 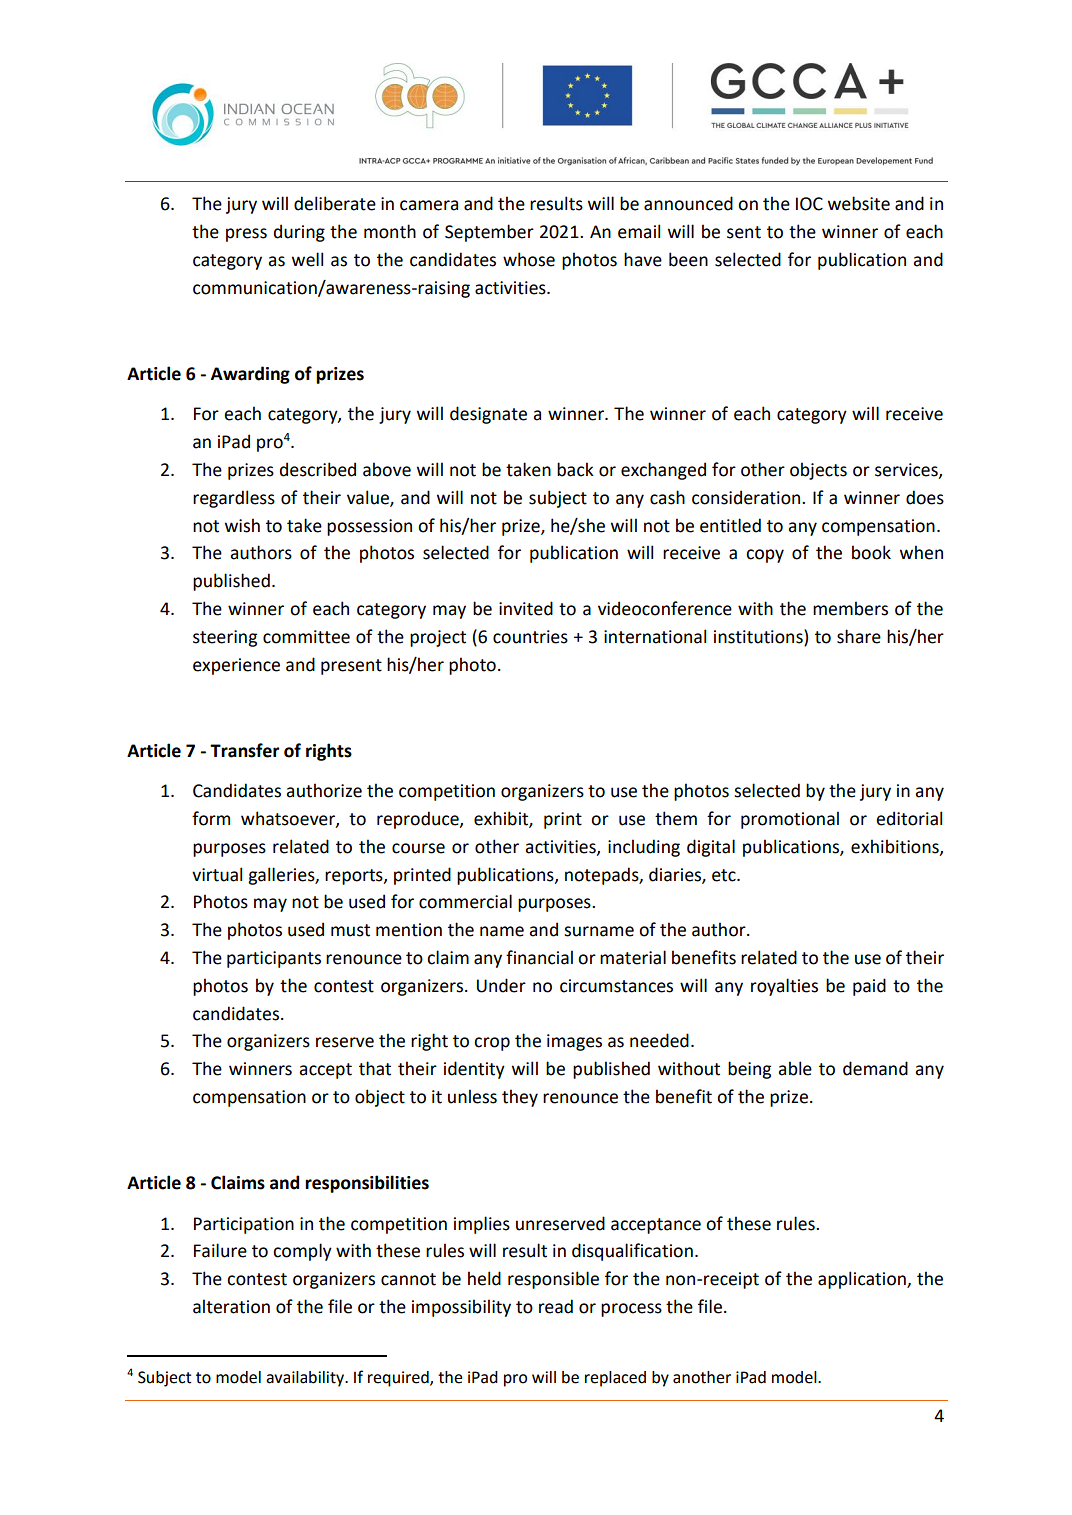 I want to click on read, so click(x=556, y=1306).
